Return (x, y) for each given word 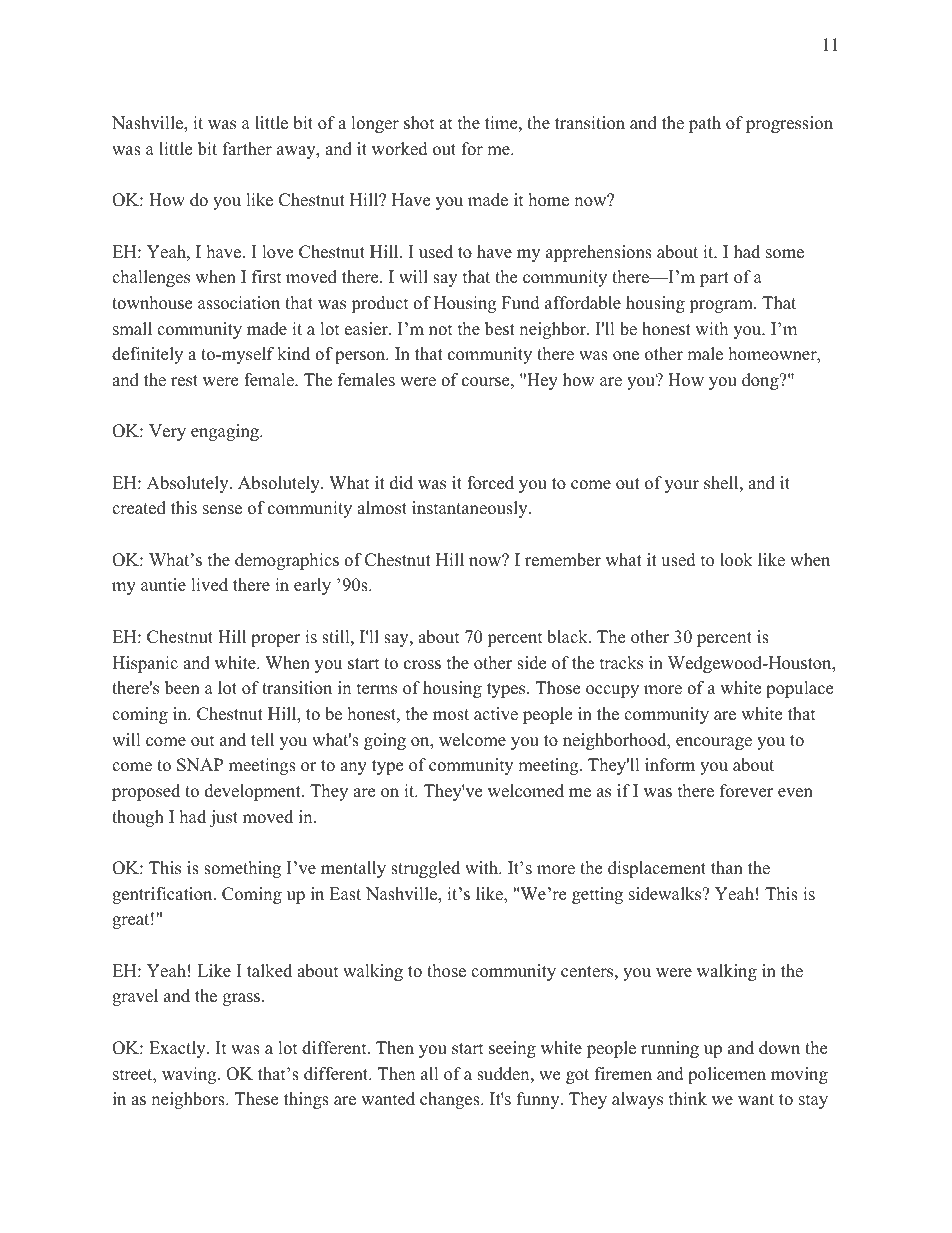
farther (247, 149)
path (705, 124)
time (501, 123)
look (736, 560)
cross (422, 665)
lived (209, 585)
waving (190, 1075)
